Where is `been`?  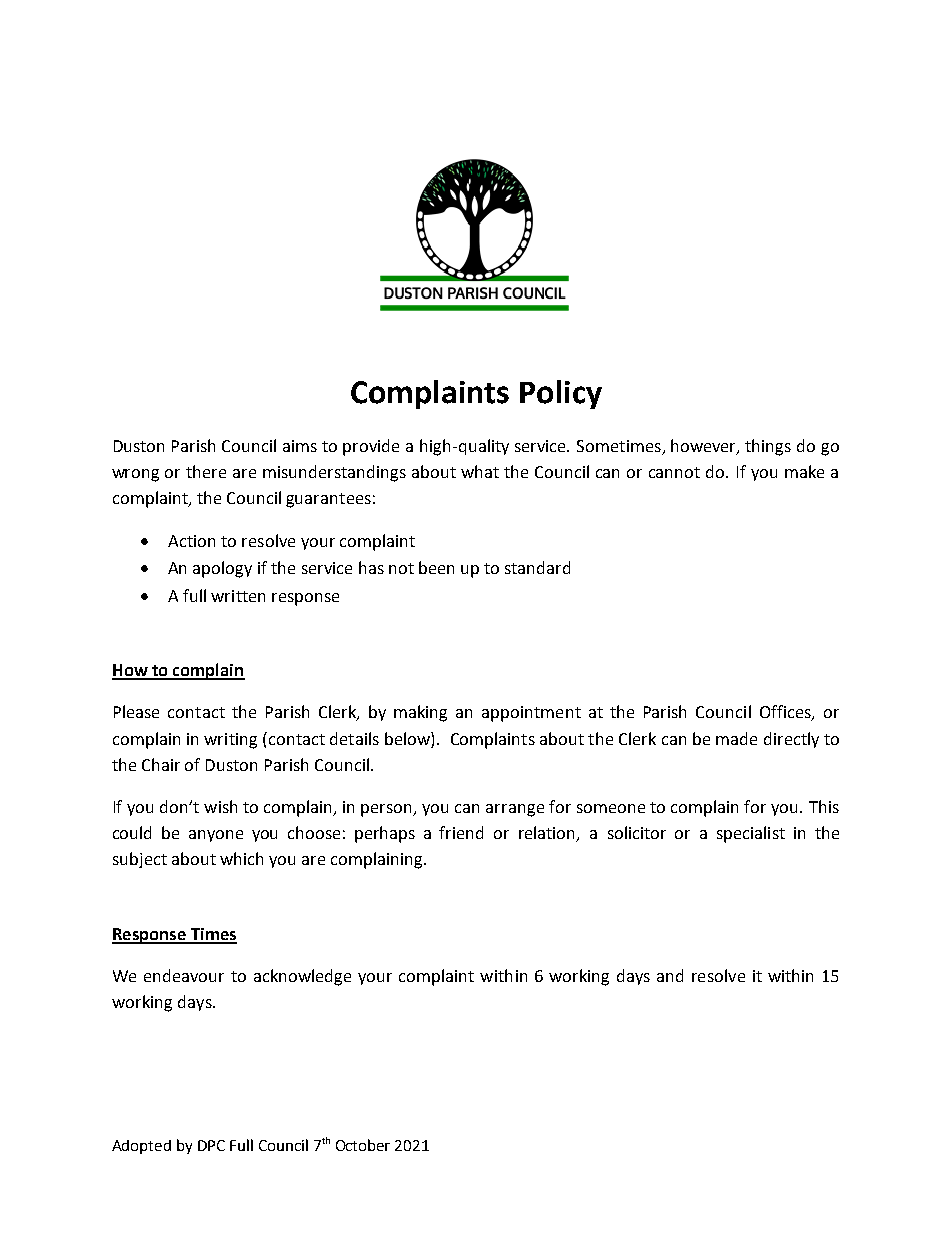 been is located at coordinates (436, 567).
